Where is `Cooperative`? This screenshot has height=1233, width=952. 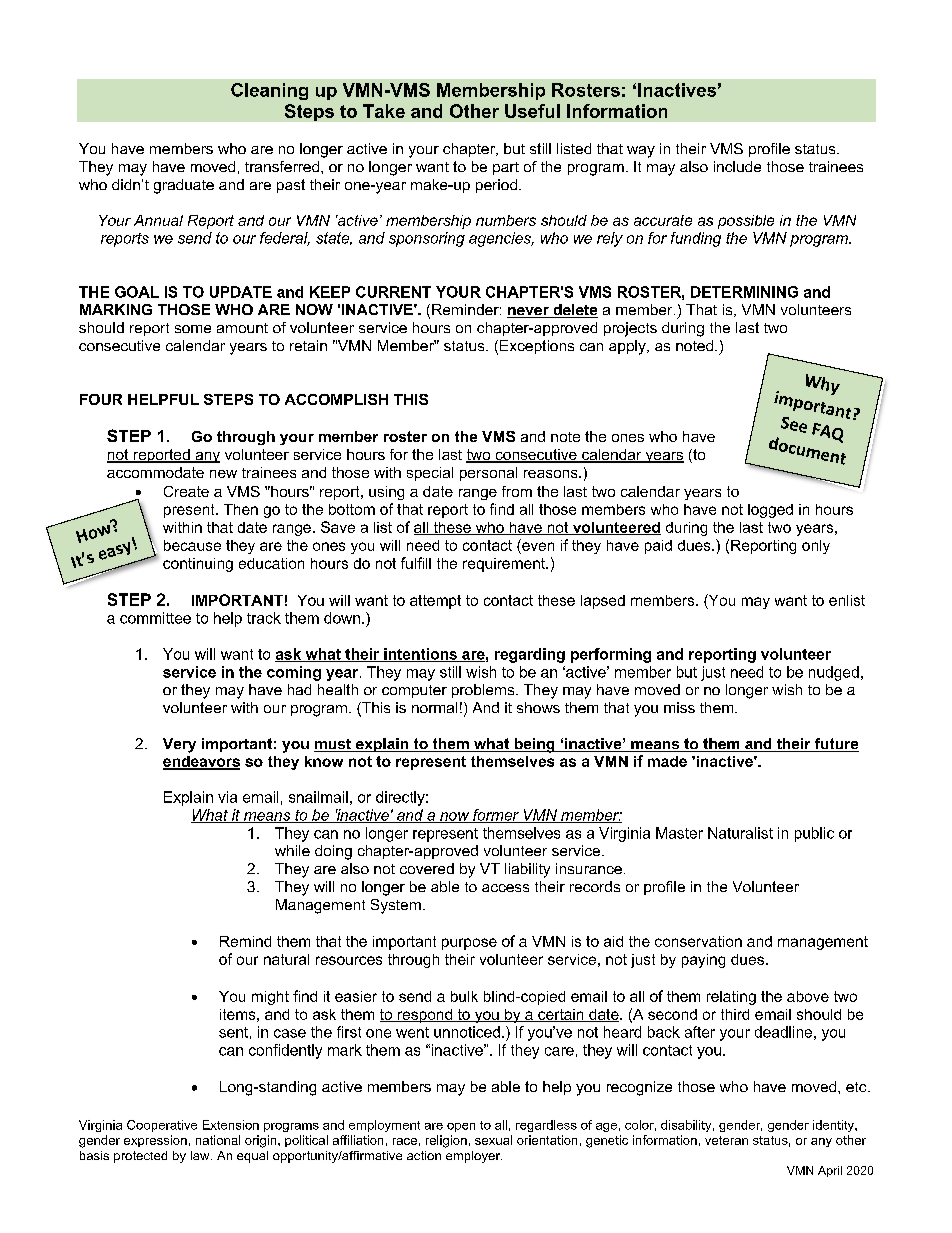 Cooperative is located at coordinates (162, 1126).
